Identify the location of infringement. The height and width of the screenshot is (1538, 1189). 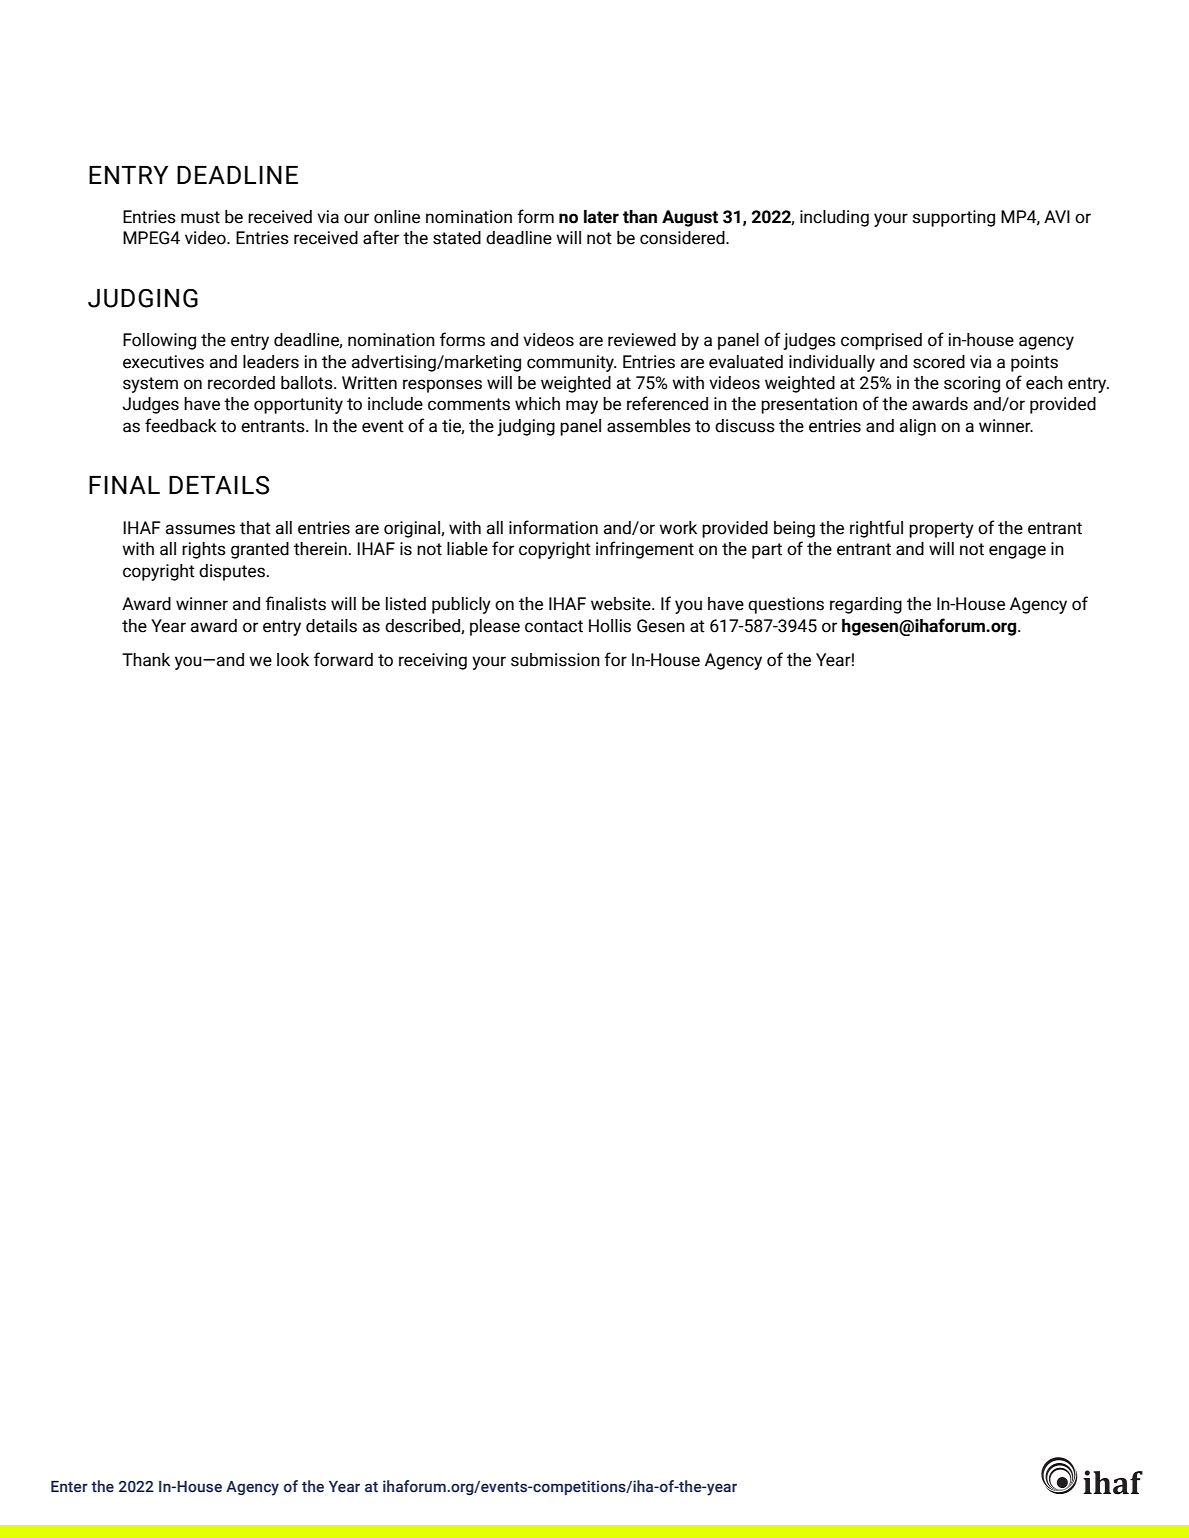
(645, 550).
